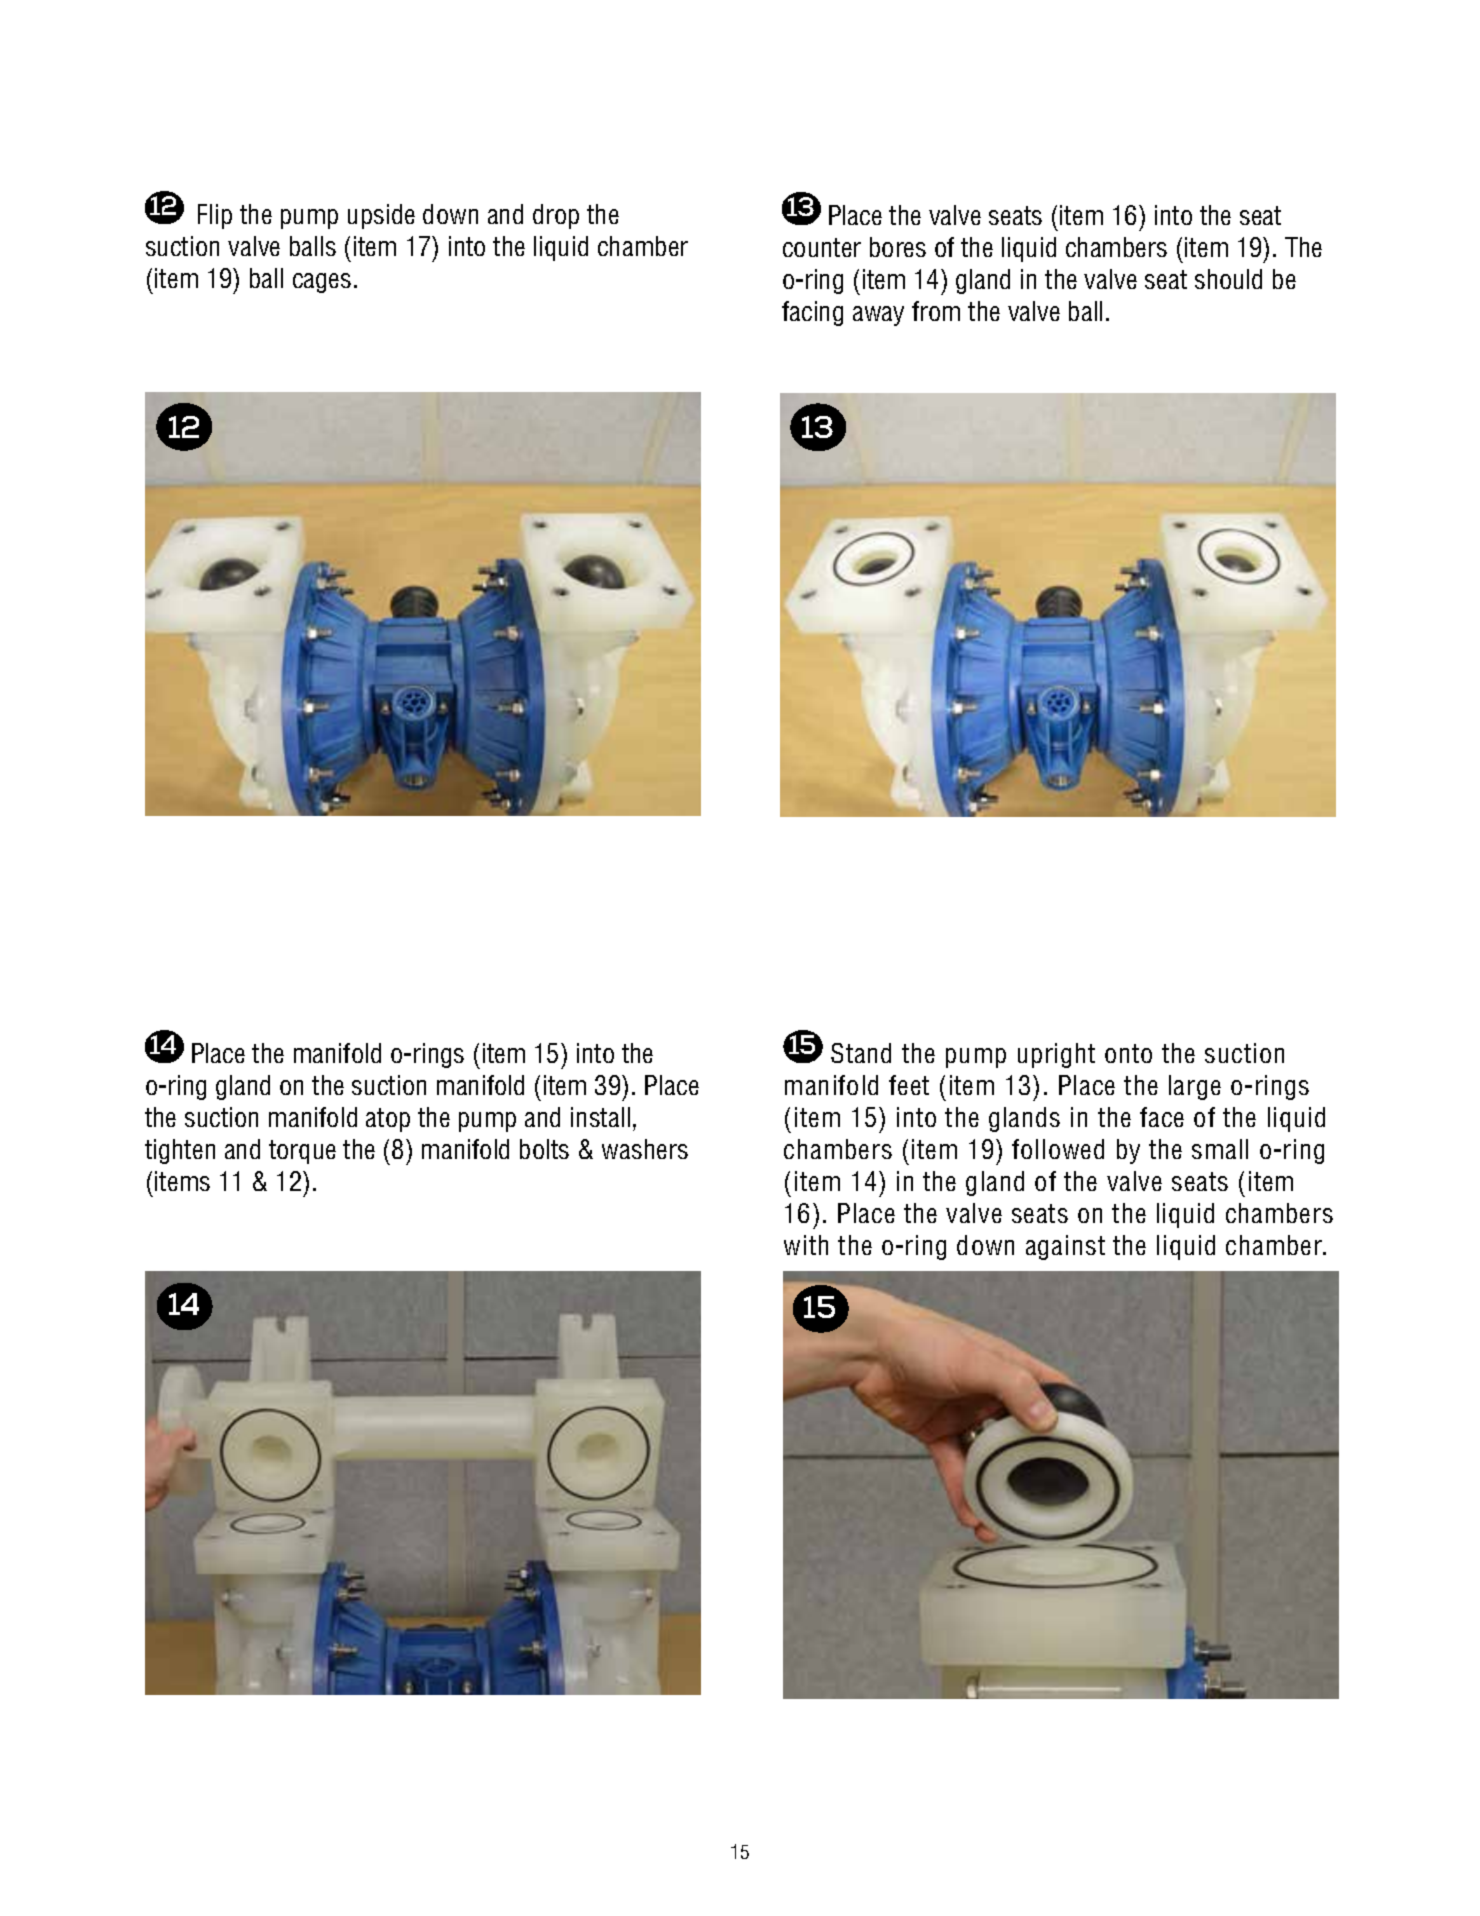  What do you see at coordinates (936, 311) in the screenshot?
I see `from` at bounding box center [936, 311].
